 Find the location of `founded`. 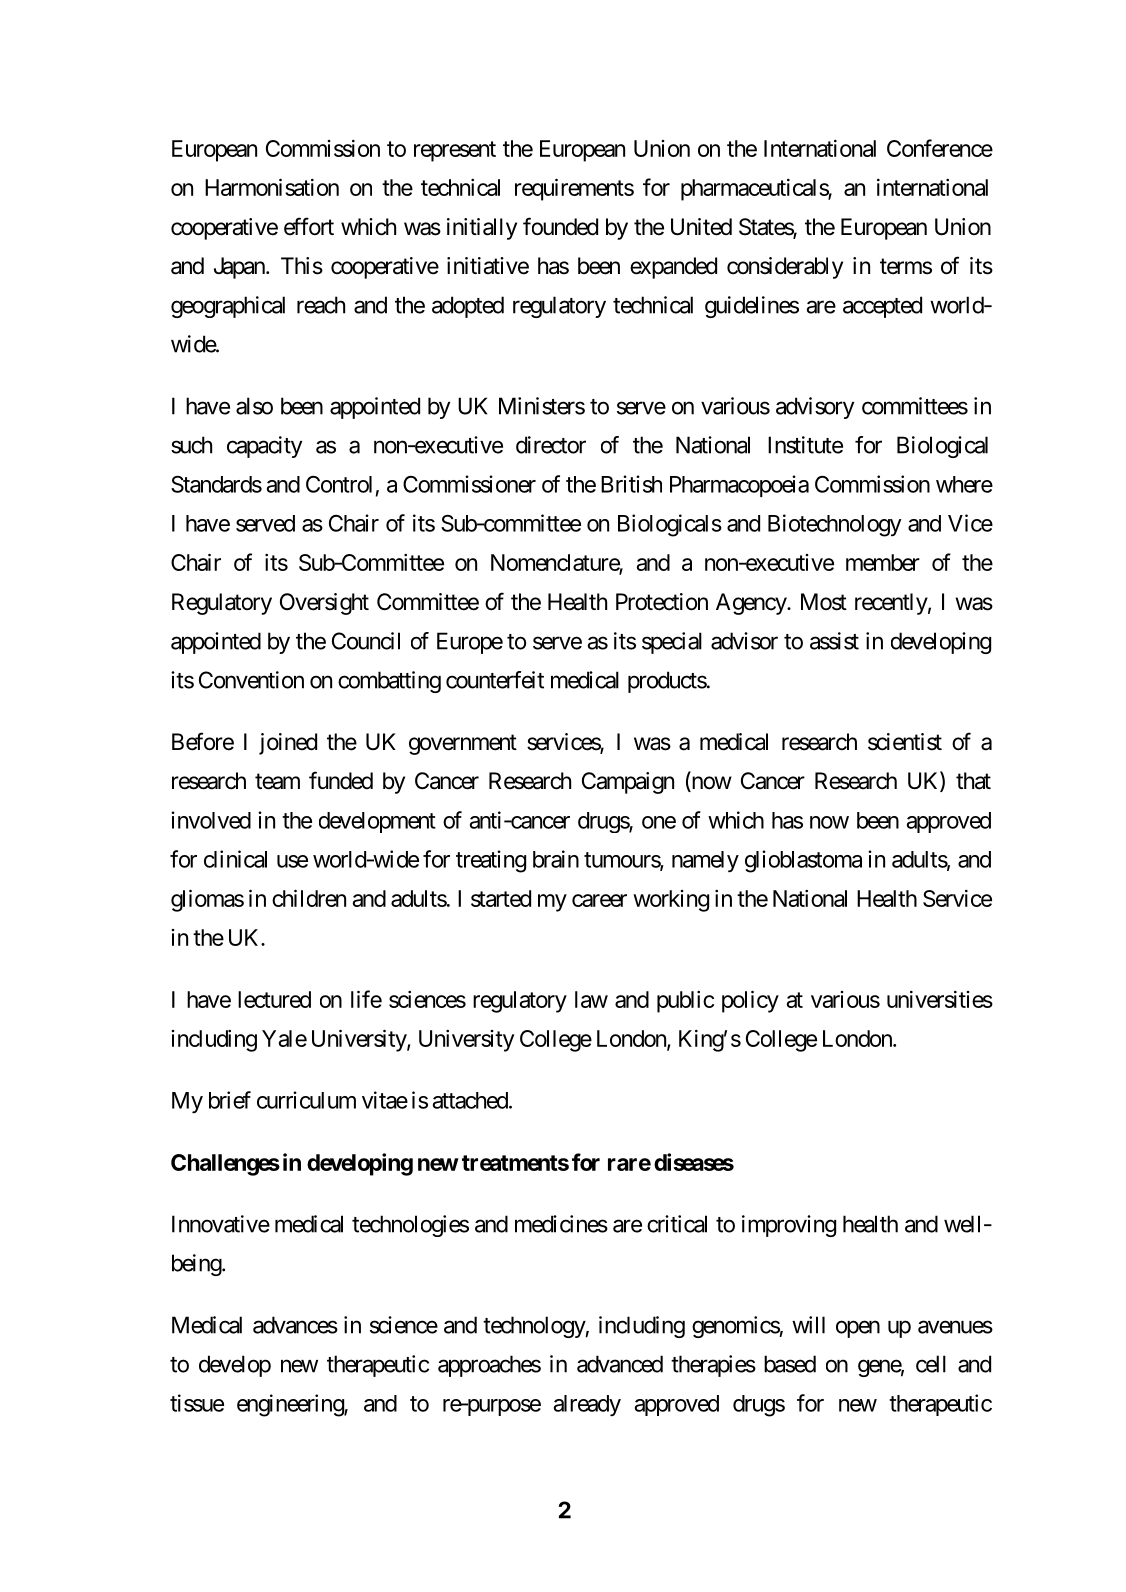

founded is located at coordinates (560, 226).
